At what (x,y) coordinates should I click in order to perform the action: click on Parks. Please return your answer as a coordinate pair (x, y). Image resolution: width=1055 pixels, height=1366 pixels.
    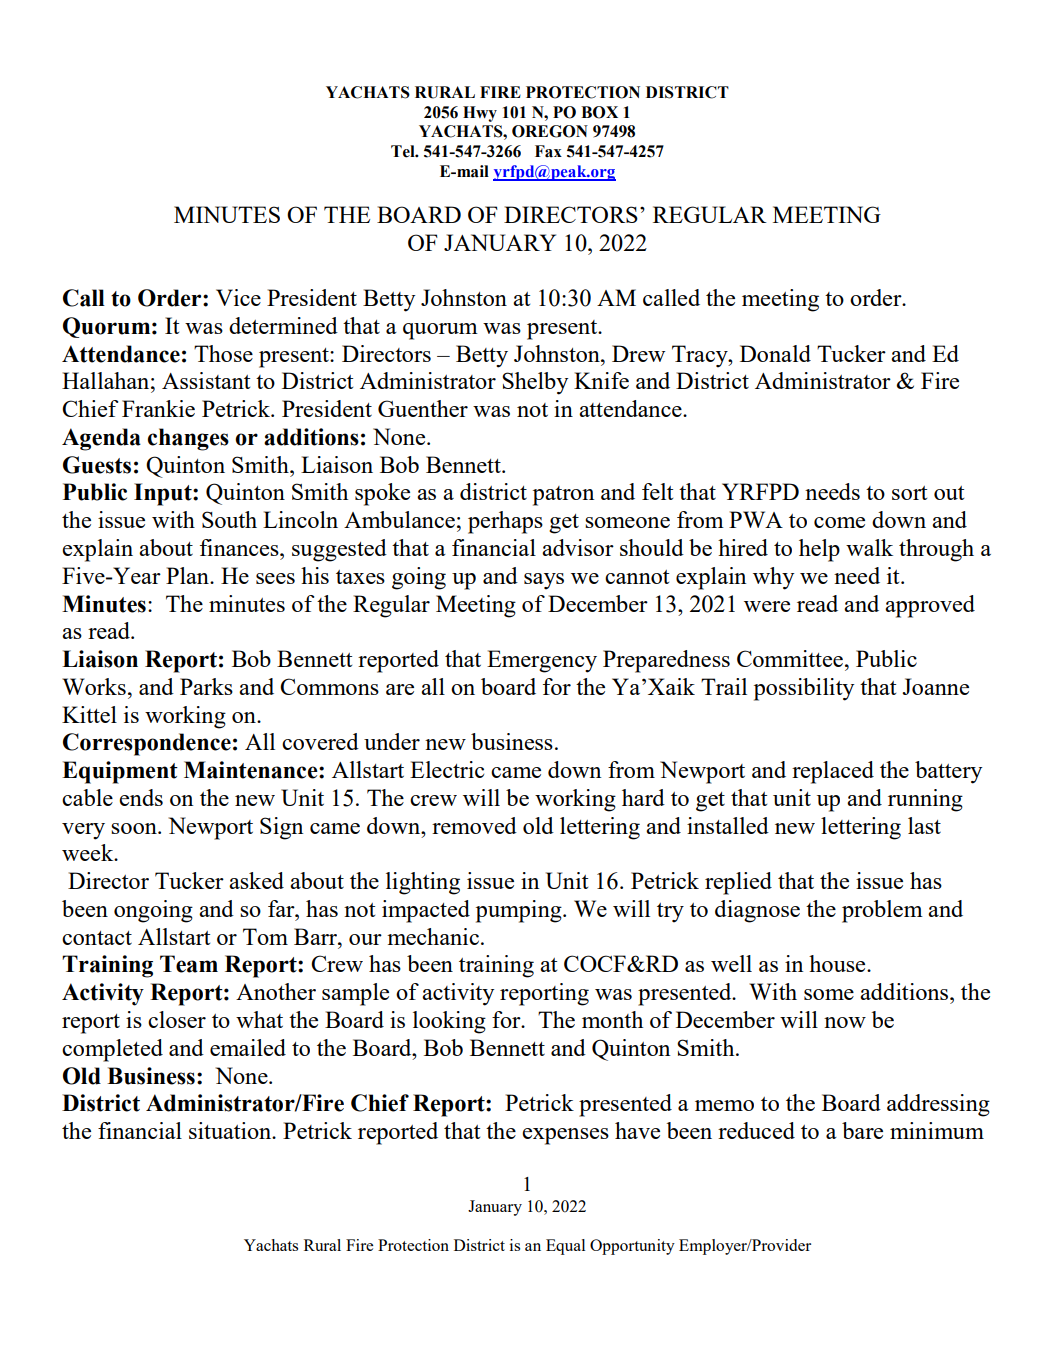
    Looking at the image, I should click on (206, 686).
